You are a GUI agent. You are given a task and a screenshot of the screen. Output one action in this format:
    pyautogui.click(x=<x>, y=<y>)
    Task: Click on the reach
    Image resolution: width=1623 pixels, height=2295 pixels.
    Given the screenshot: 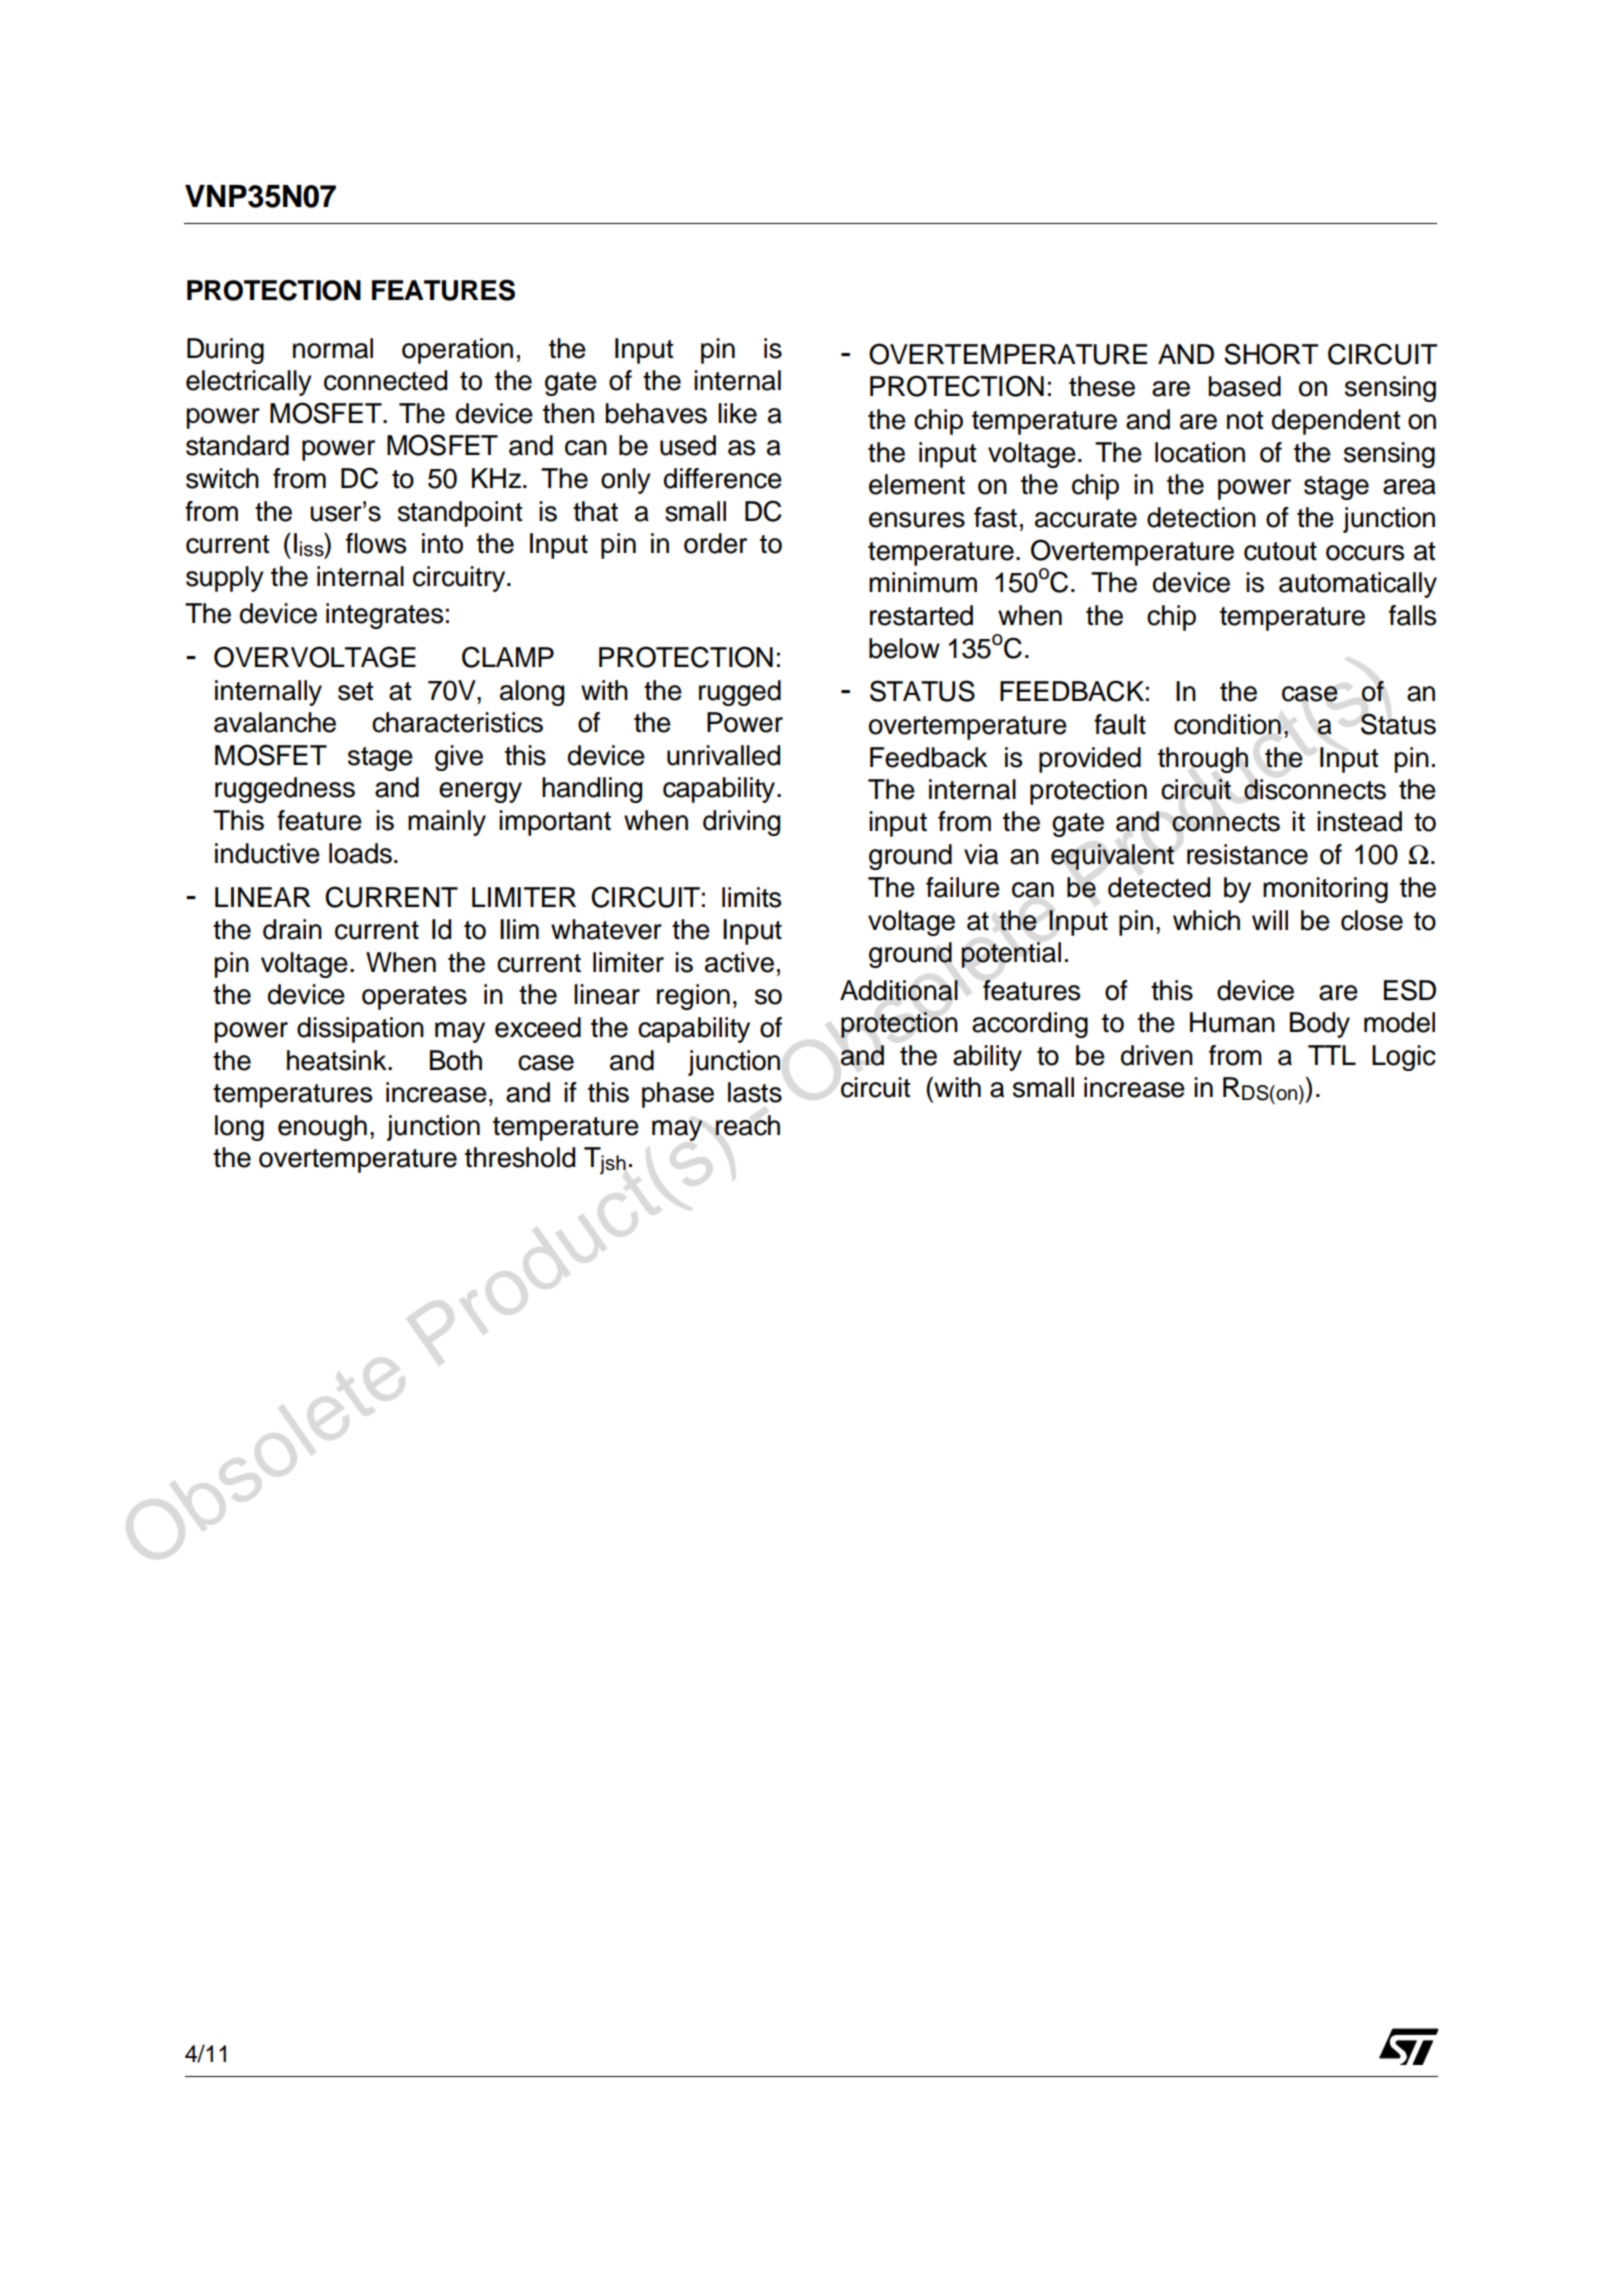 What is the action you would take?
    pyautogui.click(x=747, y=1125)
